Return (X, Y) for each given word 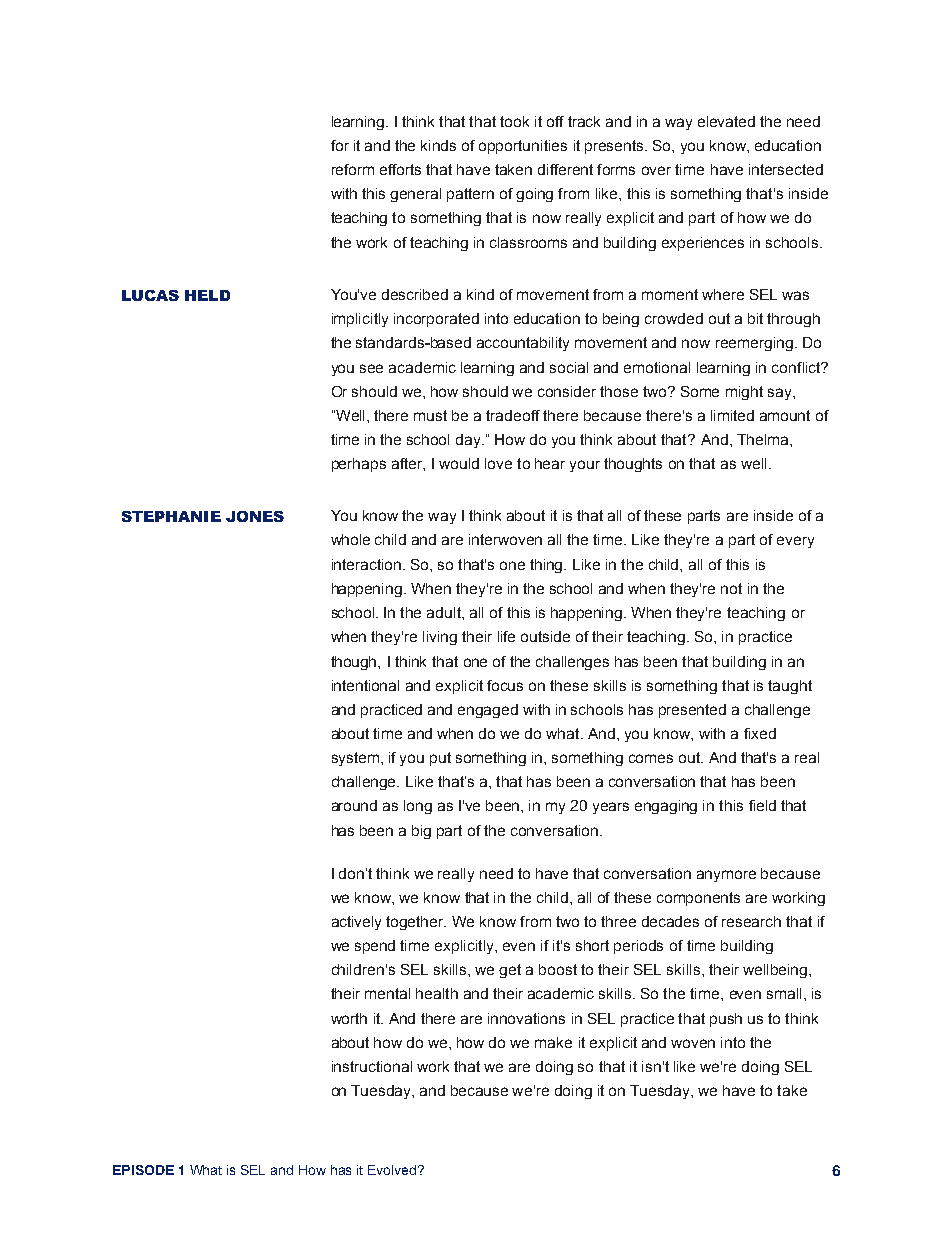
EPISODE (143, 1170)
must (430, 415)
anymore (726, 876)
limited (732, 415)
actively (356, 923)
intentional (365, 685)
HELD (207, 295)
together (416, 923)
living (440, 638)
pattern (470, 195)
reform (353, 169)
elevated (726, 121)
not (731, 588)
